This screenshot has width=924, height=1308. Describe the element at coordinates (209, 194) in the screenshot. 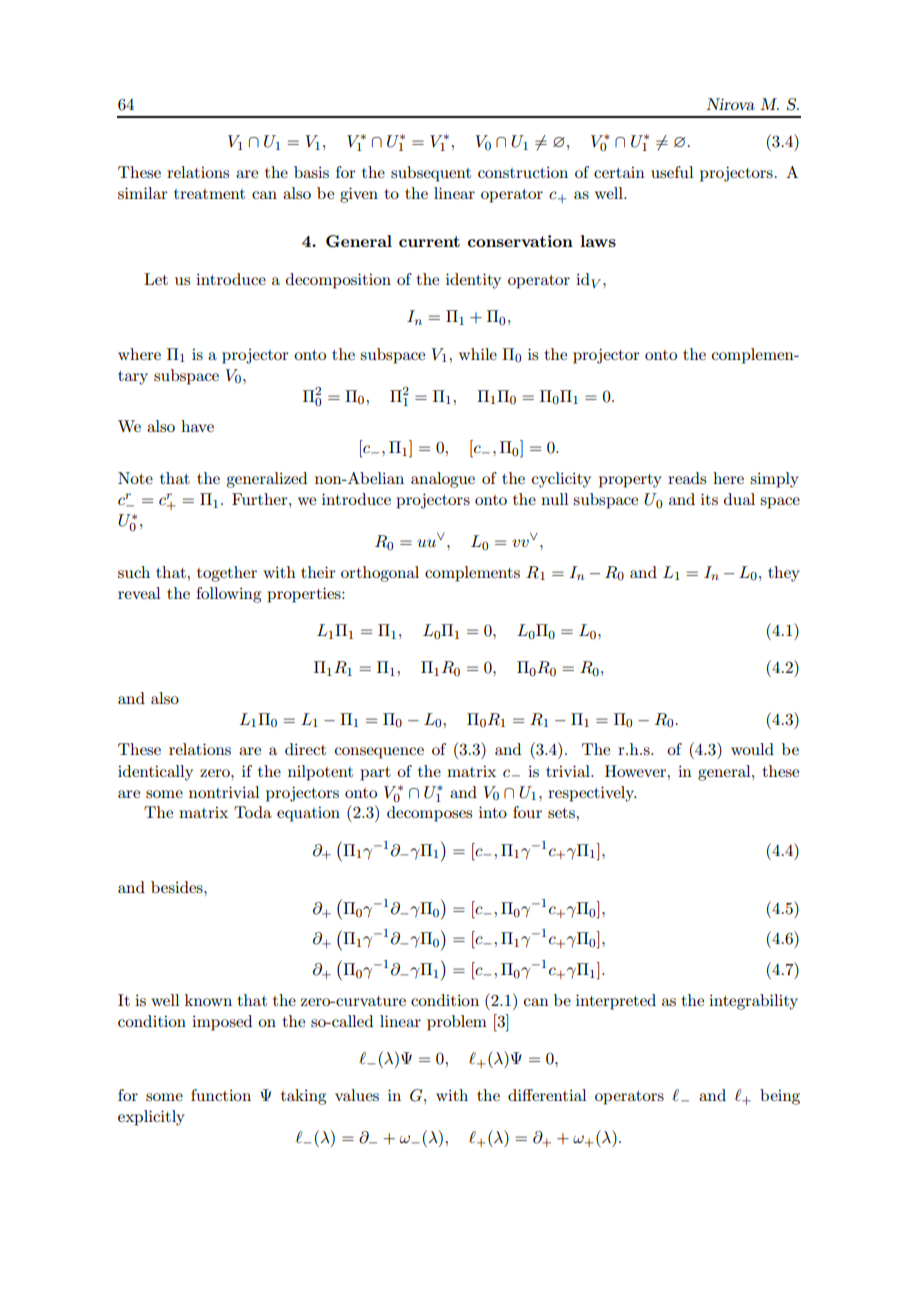

I see `treatment` at that location.
